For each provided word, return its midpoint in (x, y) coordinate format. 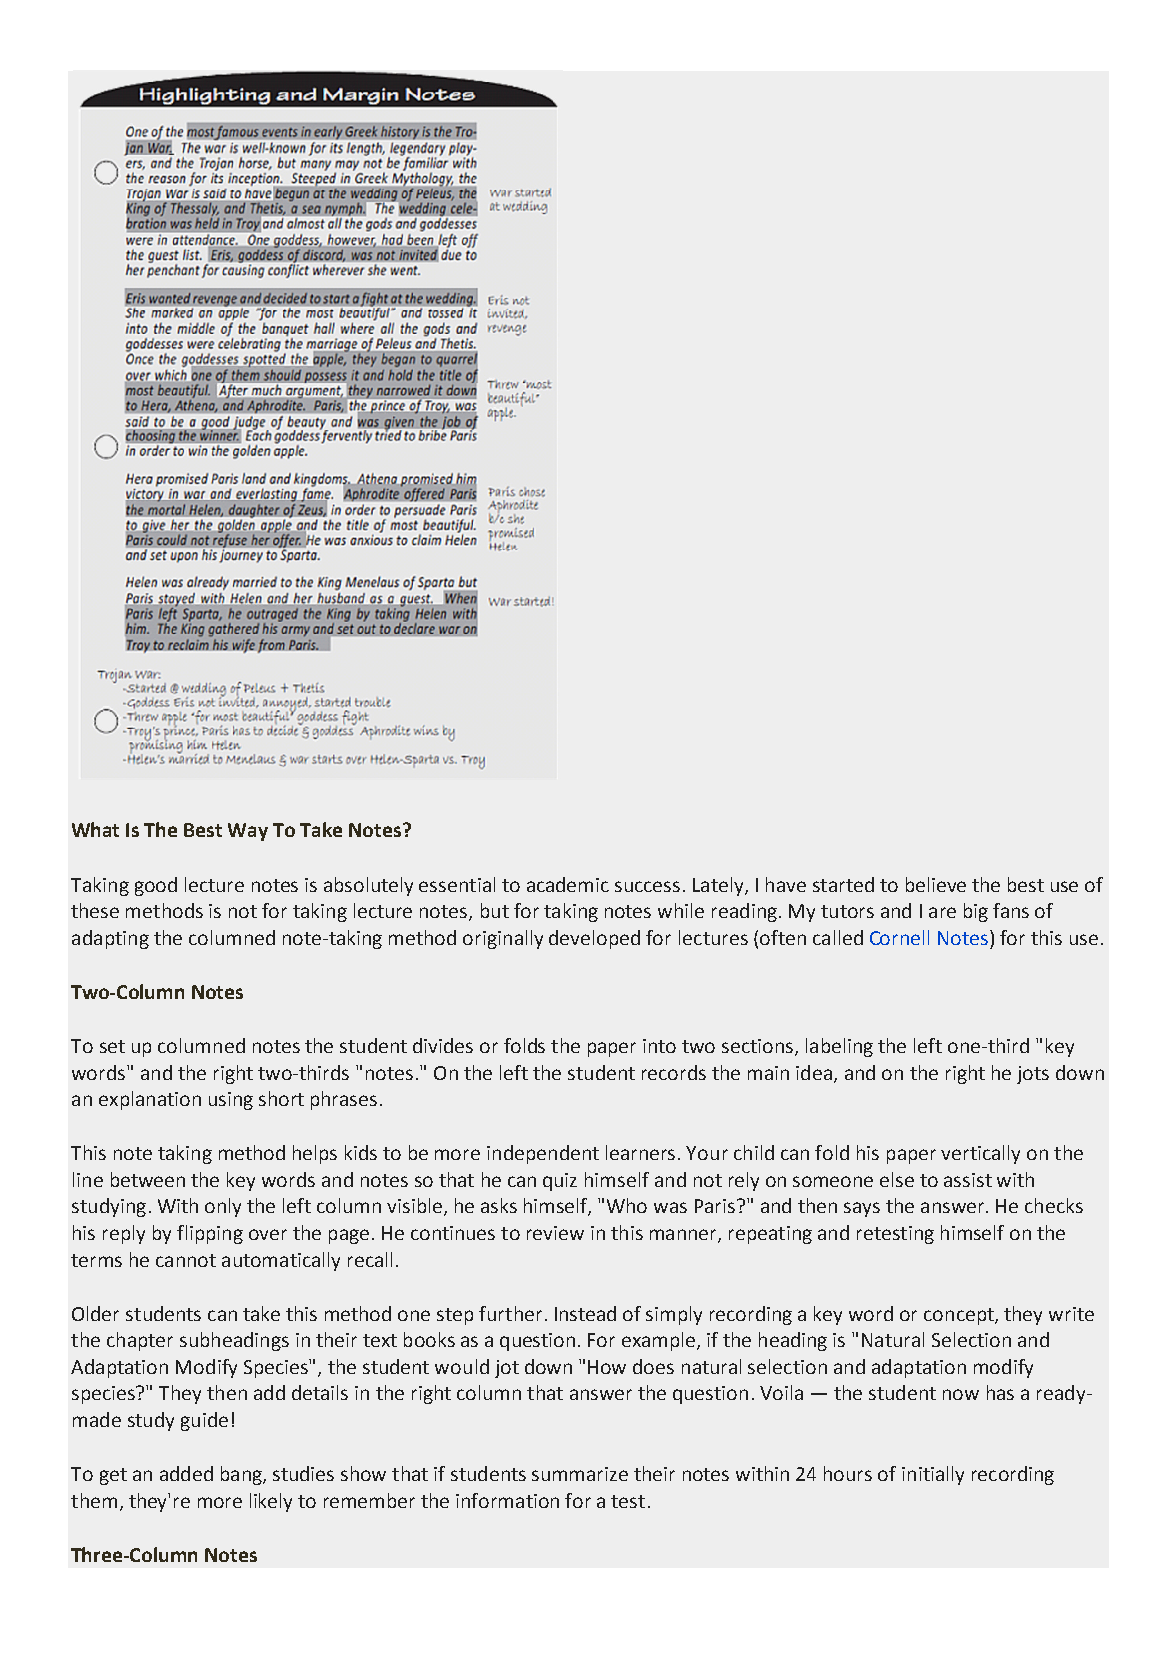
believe (936, 884)
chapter (140, 1341)
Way (248, 832)
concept (960, 1316)
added (186, 1473)
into (659, 1046)
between (148, 1179)
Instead (585, 1313)
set (112, 1046)
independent (543, 1154)
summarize (580, 1474)
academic (568, 884)
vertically (980, 1154)
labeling (839, 1047)
